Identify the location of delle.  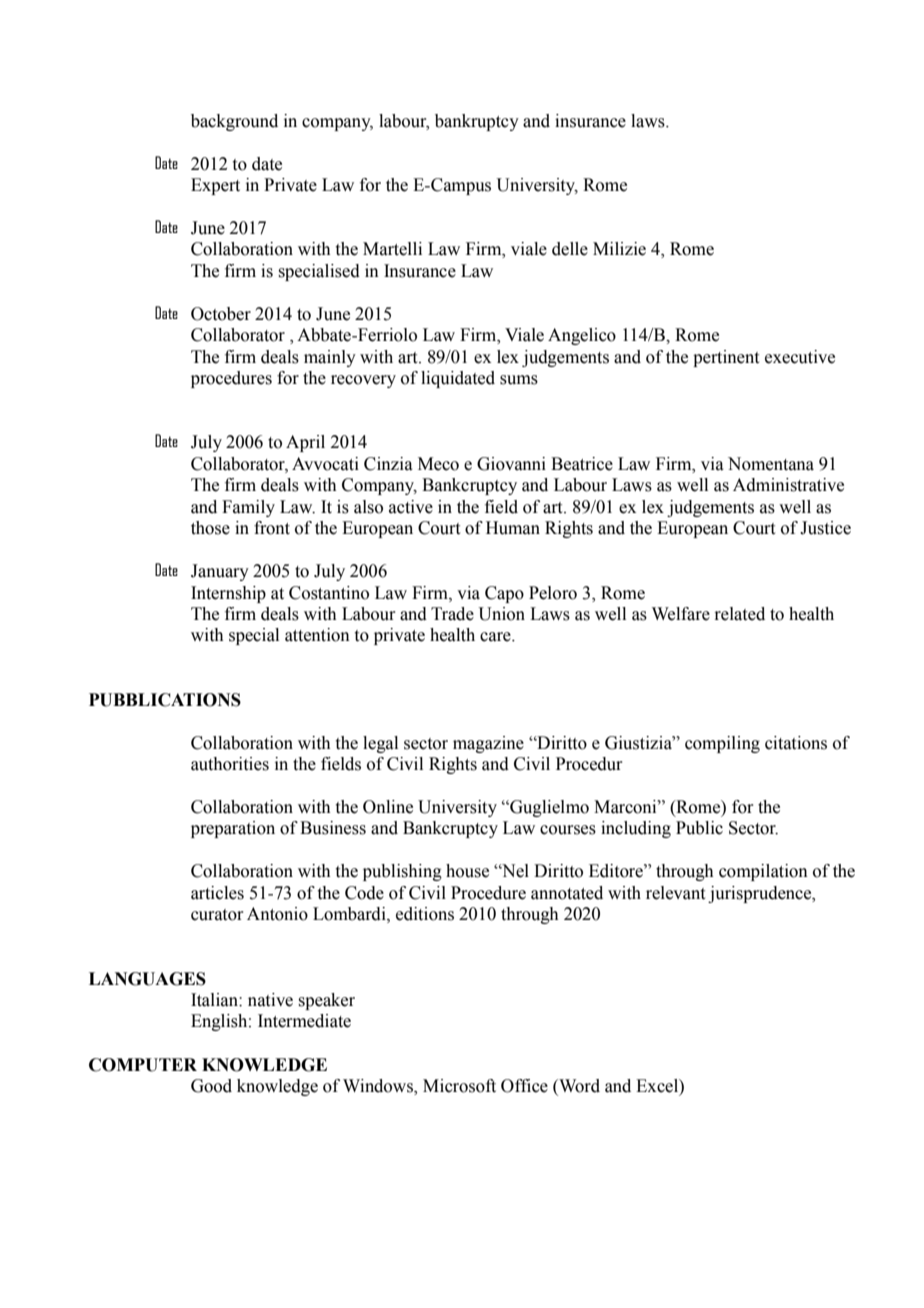
(570, 249).
